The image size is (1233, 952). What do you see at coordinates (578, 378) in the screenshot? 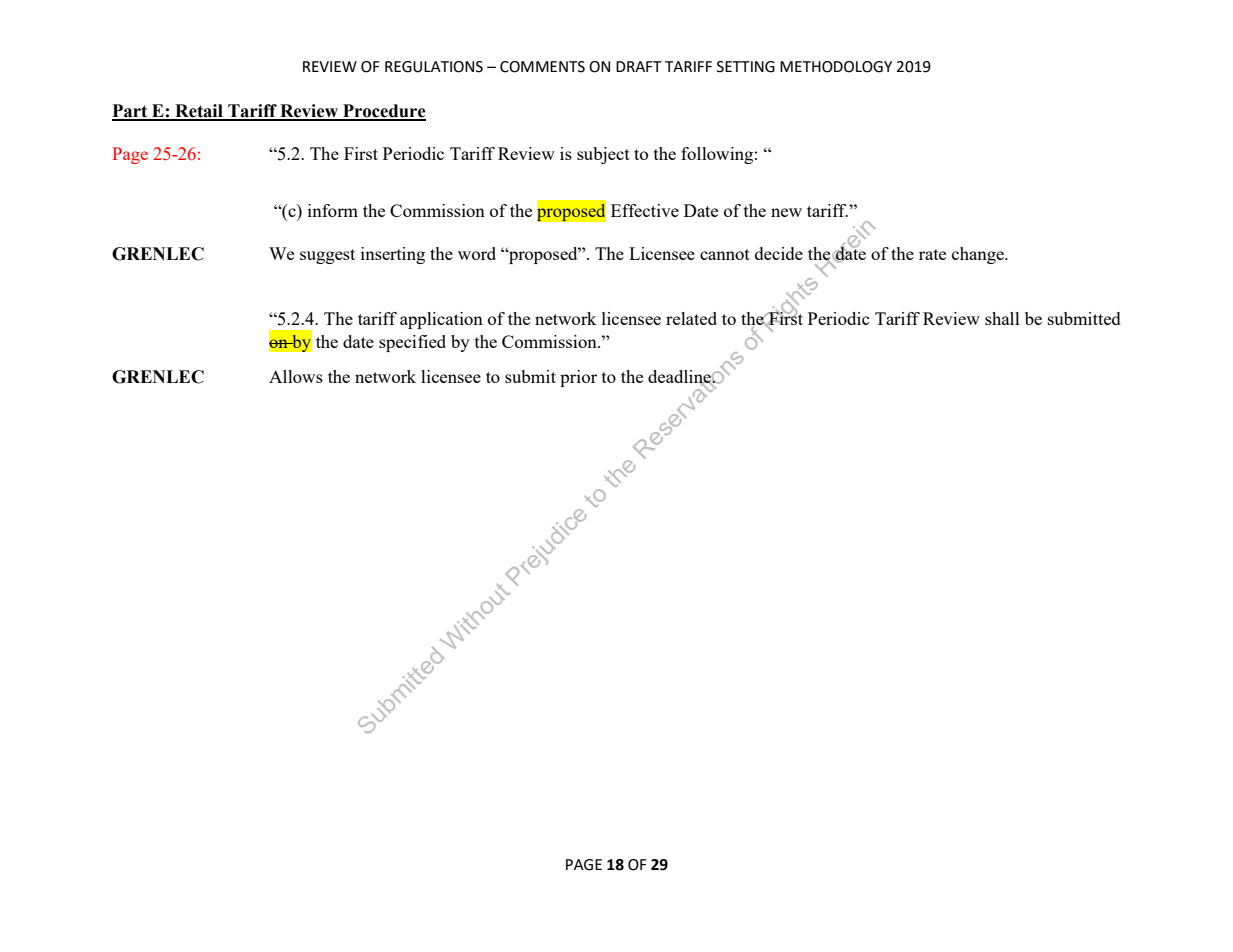
I see `prior` at bounding box center [578, 378].
